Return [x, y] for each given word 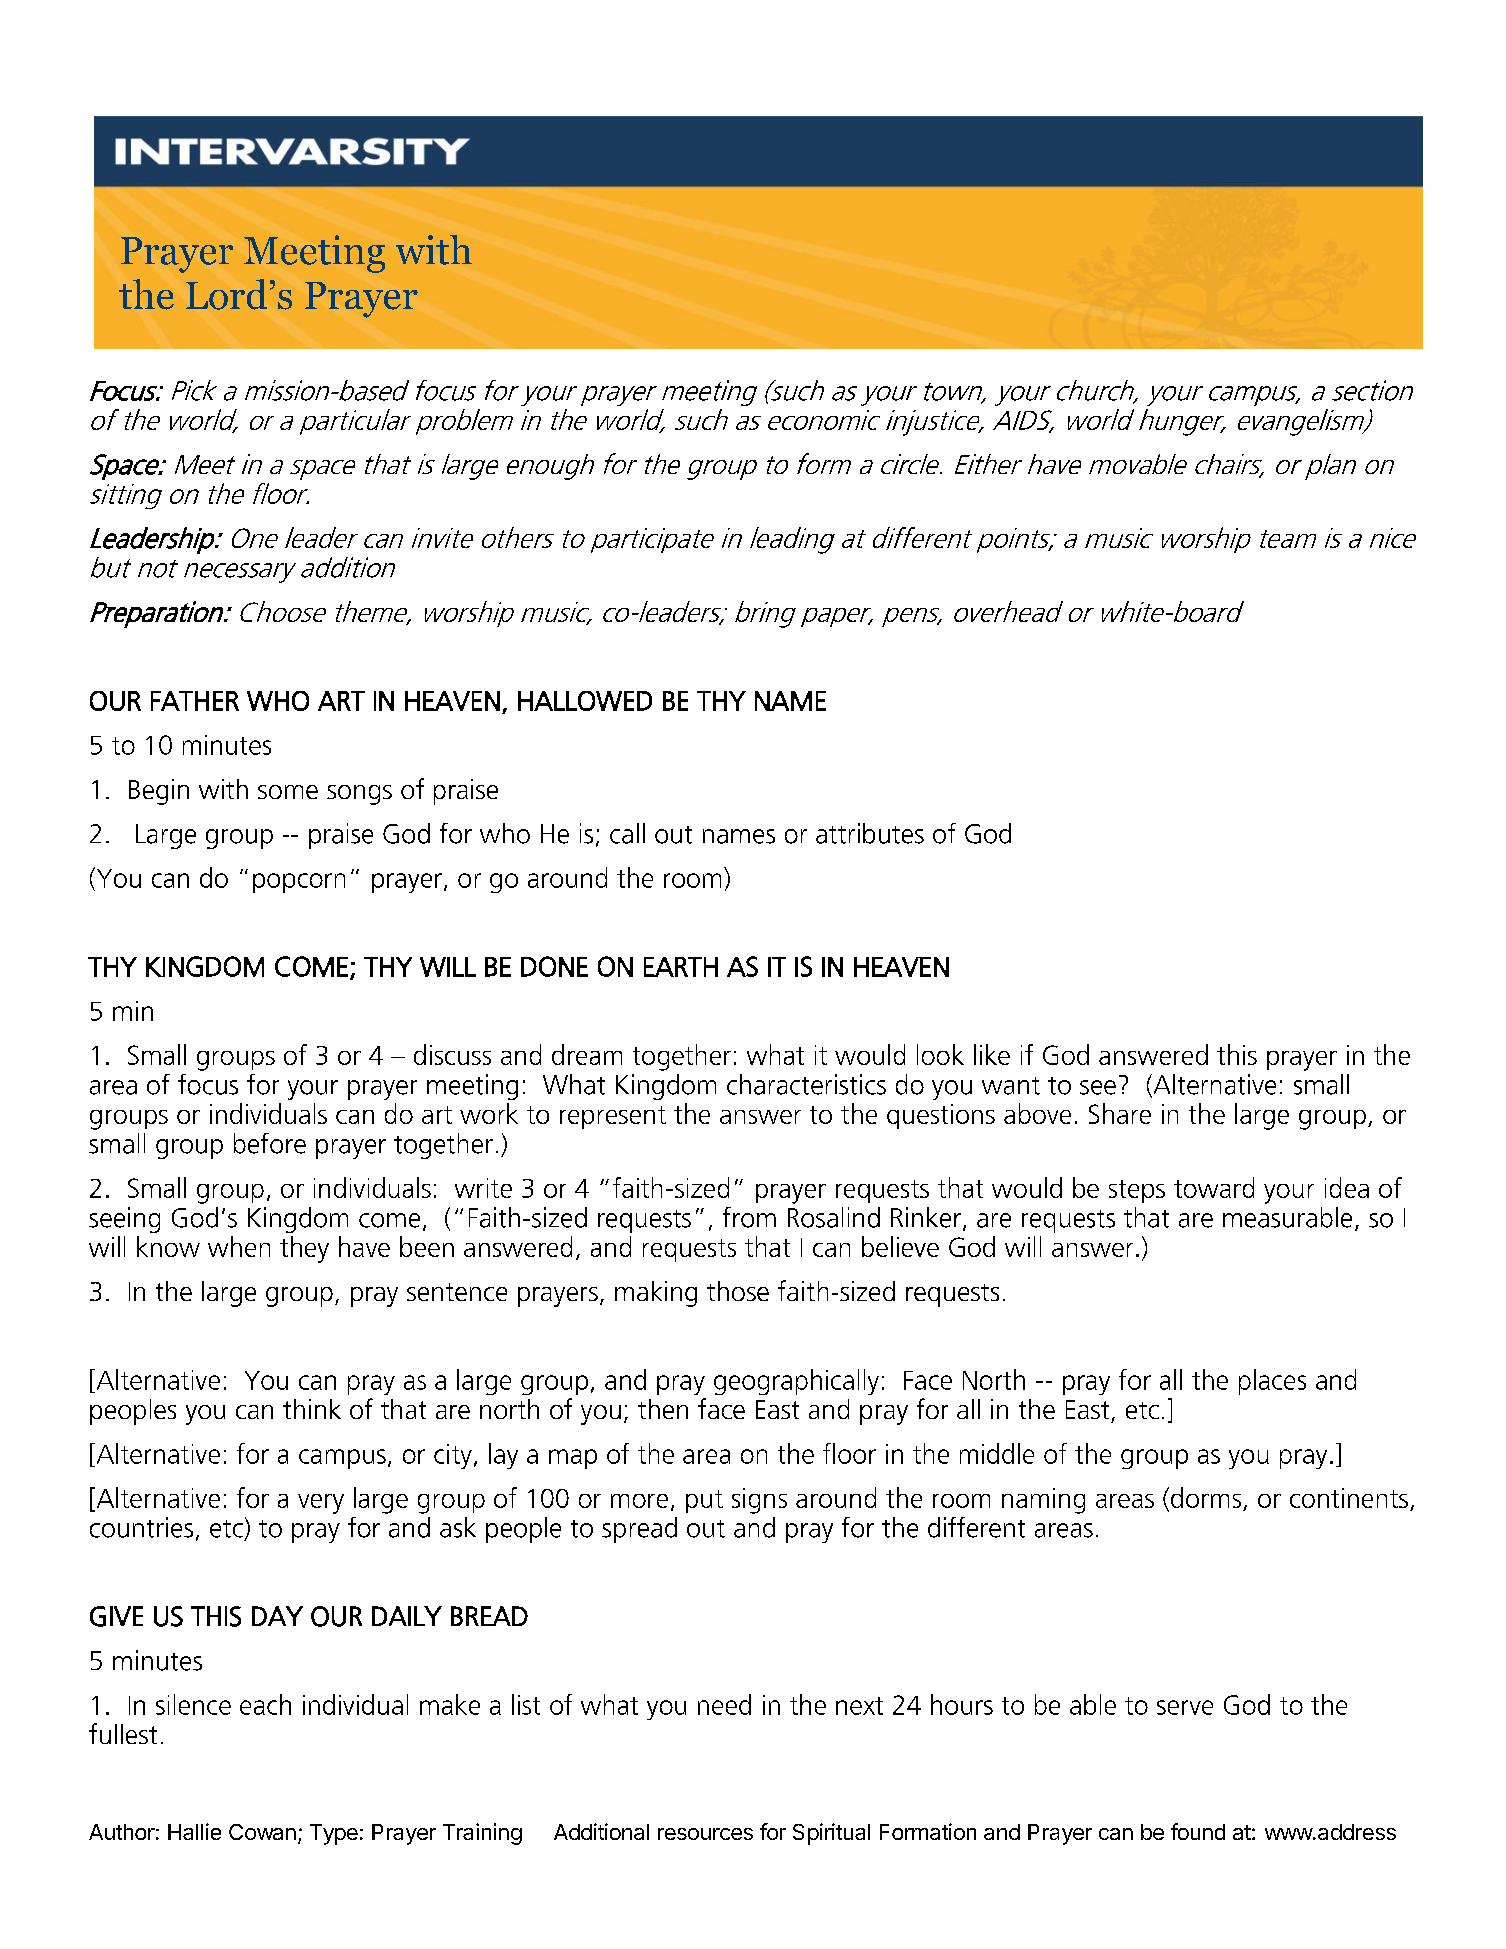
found [1198, 1831]
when [239, 1246]
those [738, 1291]
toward [1214, 1187]
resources [705, 1834]
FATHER [195, 701]
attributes [870, 833]
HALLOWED [585, 701]
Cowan [262, 1832]
